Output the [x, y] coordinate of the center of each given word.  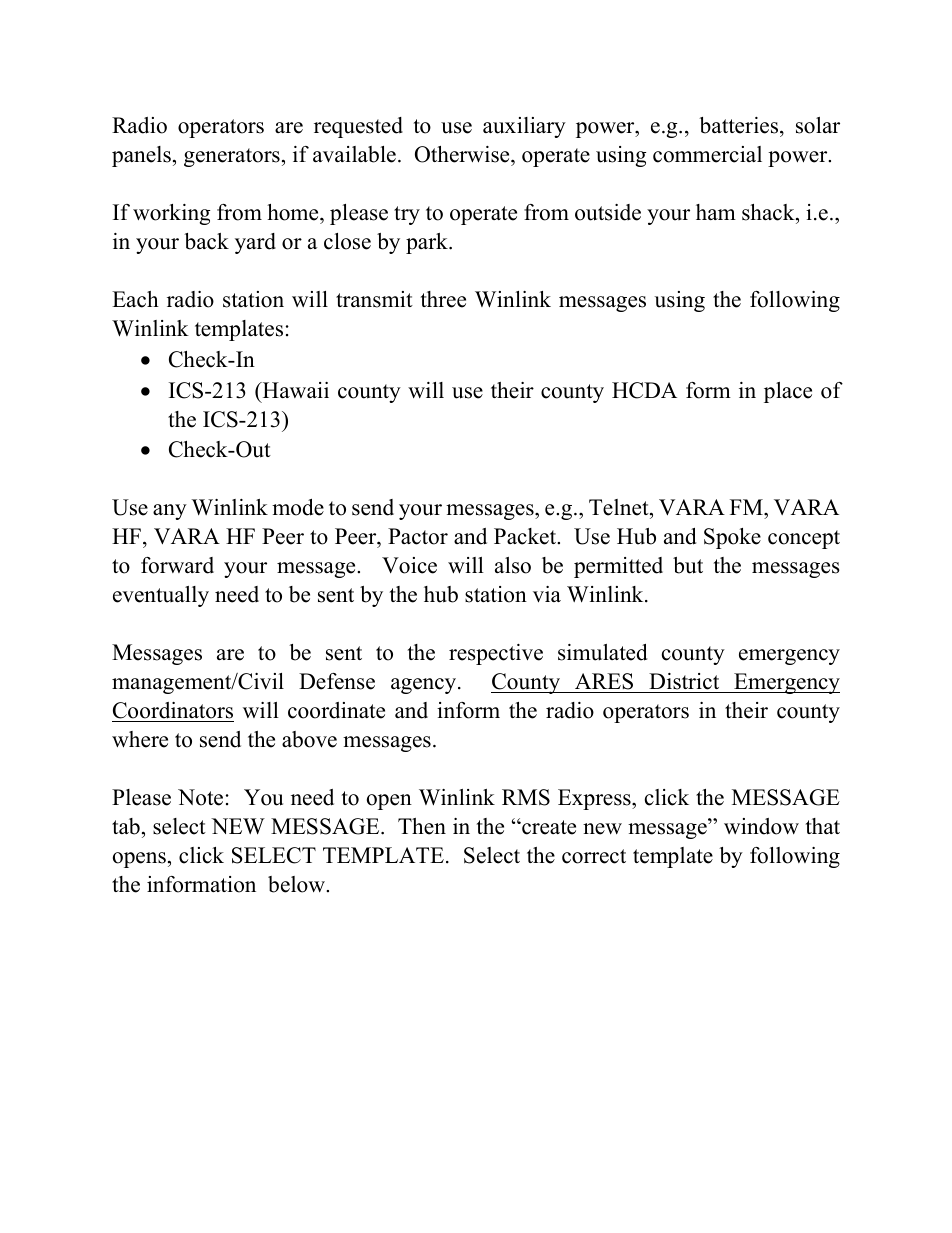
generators [232, 157]
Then [422, 826]
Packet [526, 536]
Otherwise [463, 156]
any [170, 512]
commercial [707, 154]
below [297, 884]
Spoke [732, 538]
